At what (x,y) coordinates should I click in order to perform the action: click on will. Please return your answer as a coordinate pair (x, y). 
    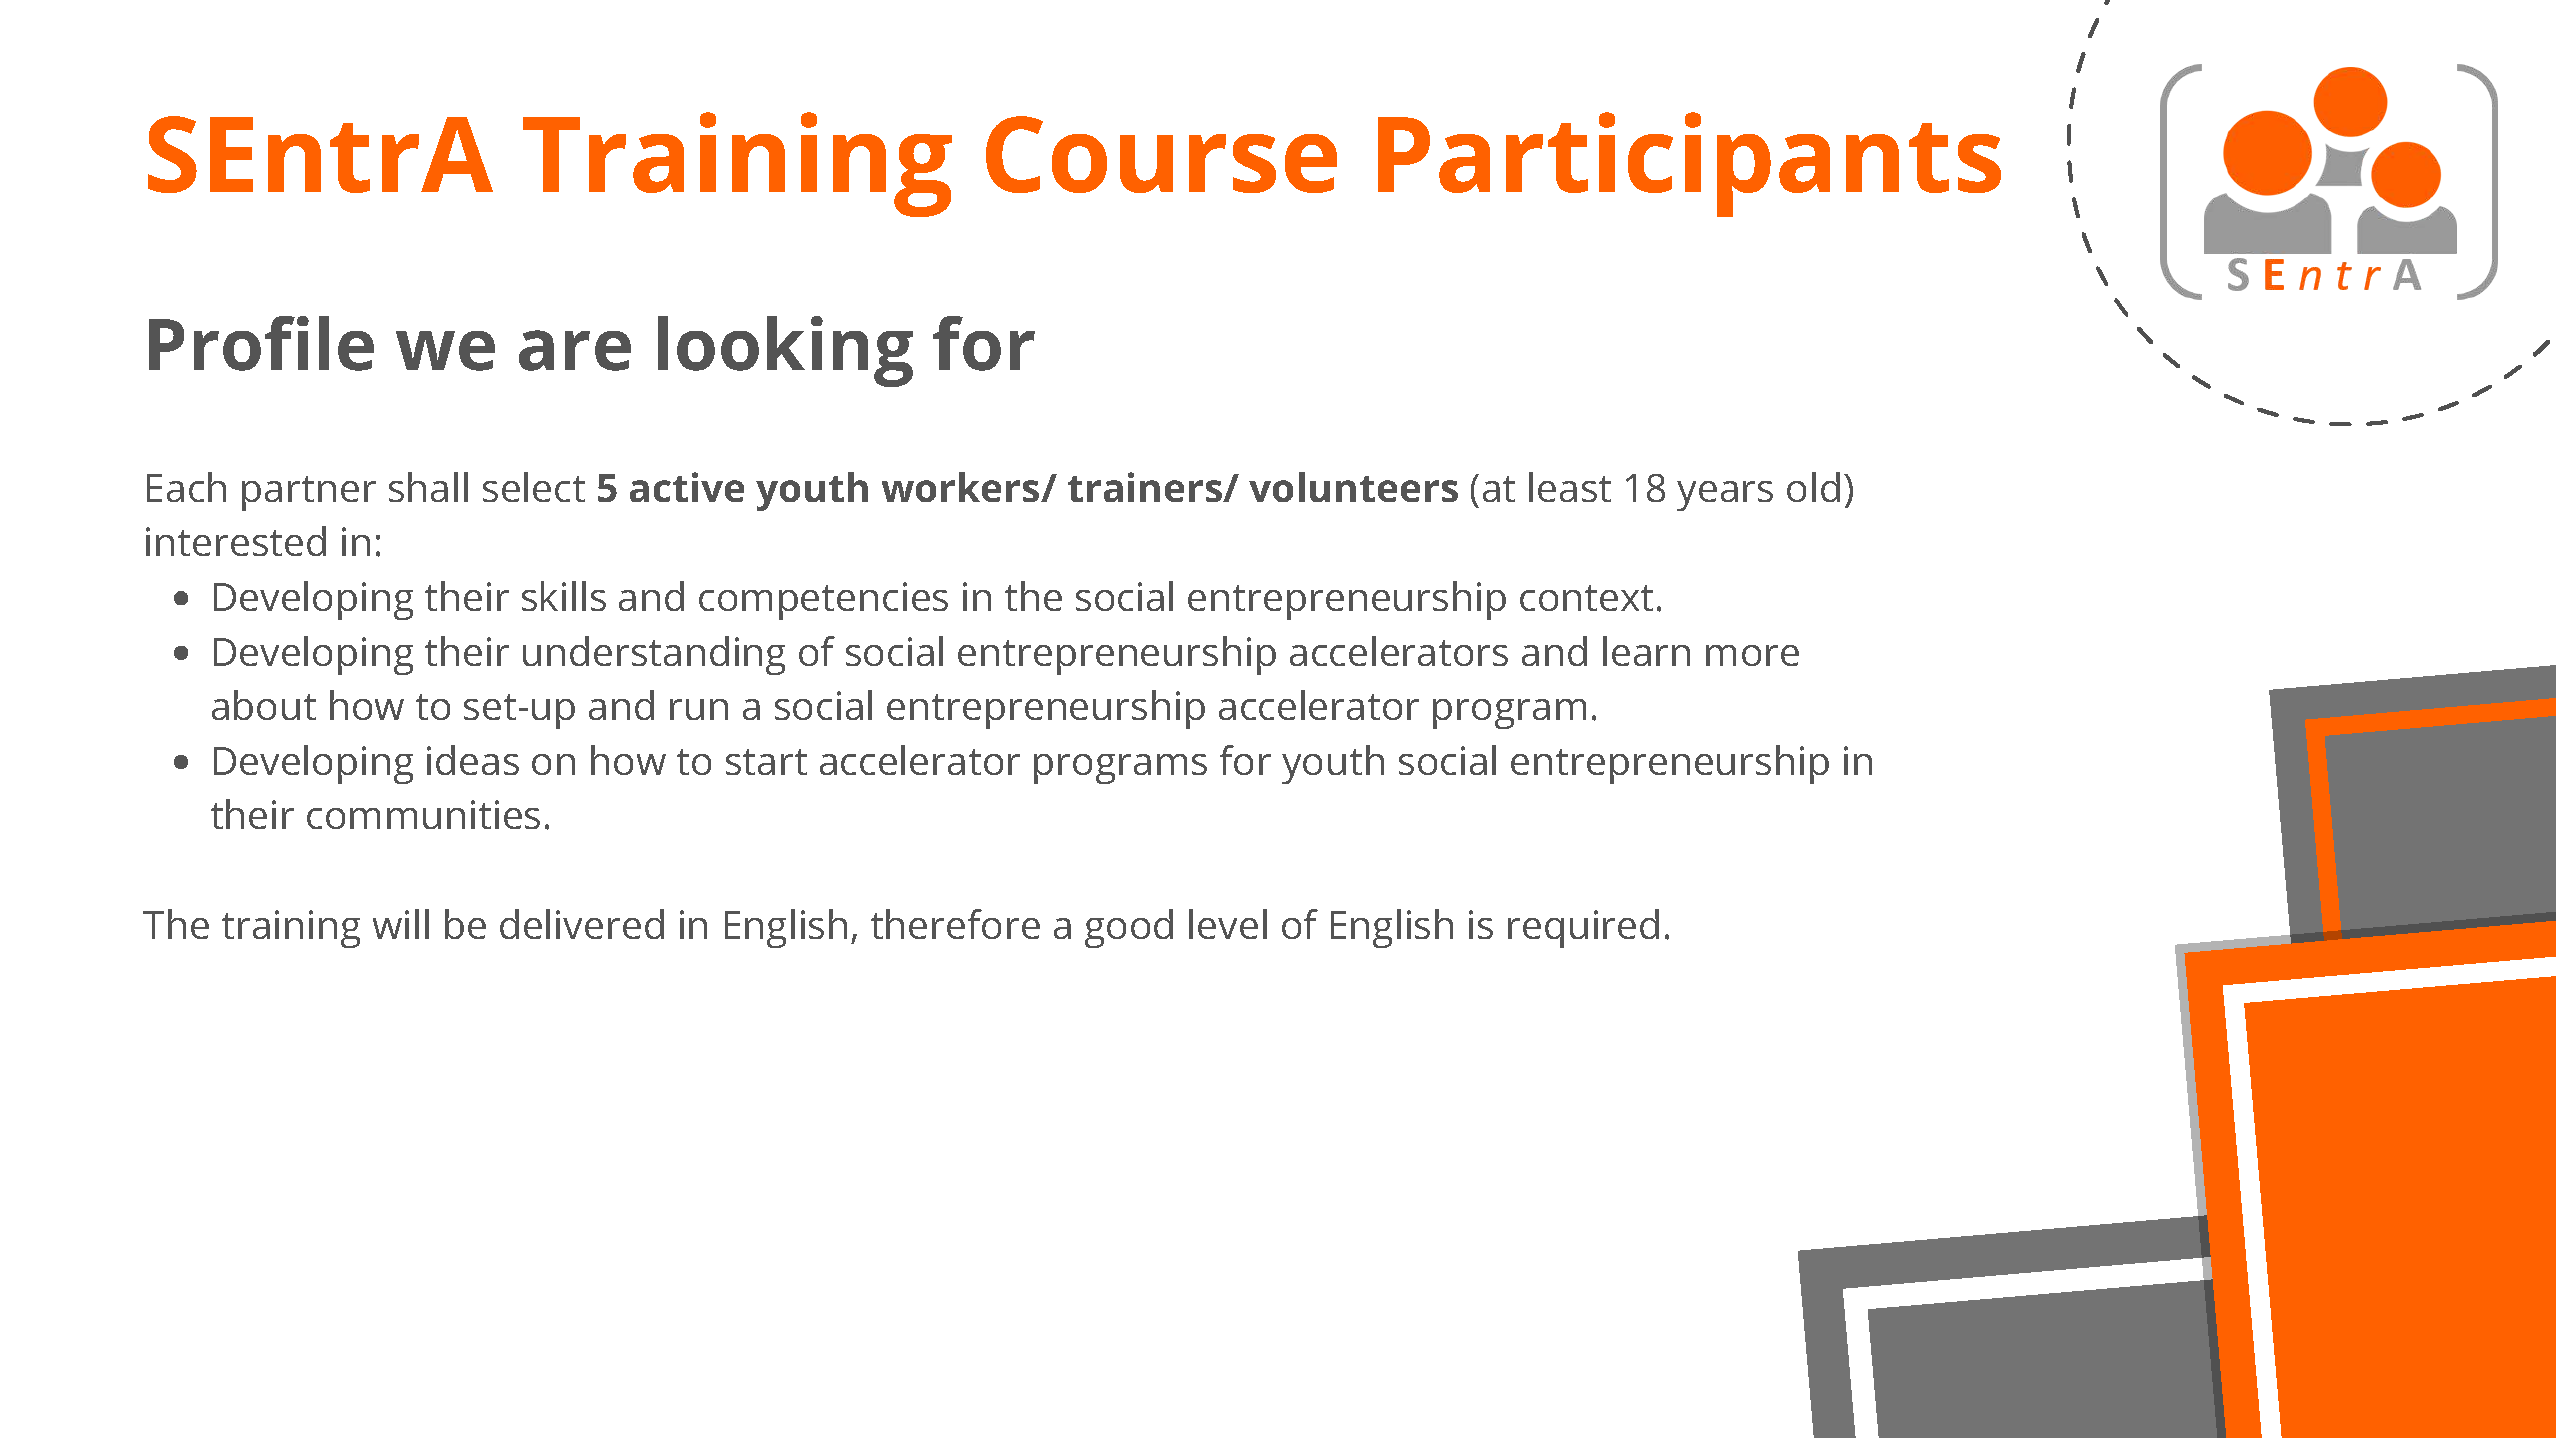
    Looking at the image, I should click on (401, 924).
